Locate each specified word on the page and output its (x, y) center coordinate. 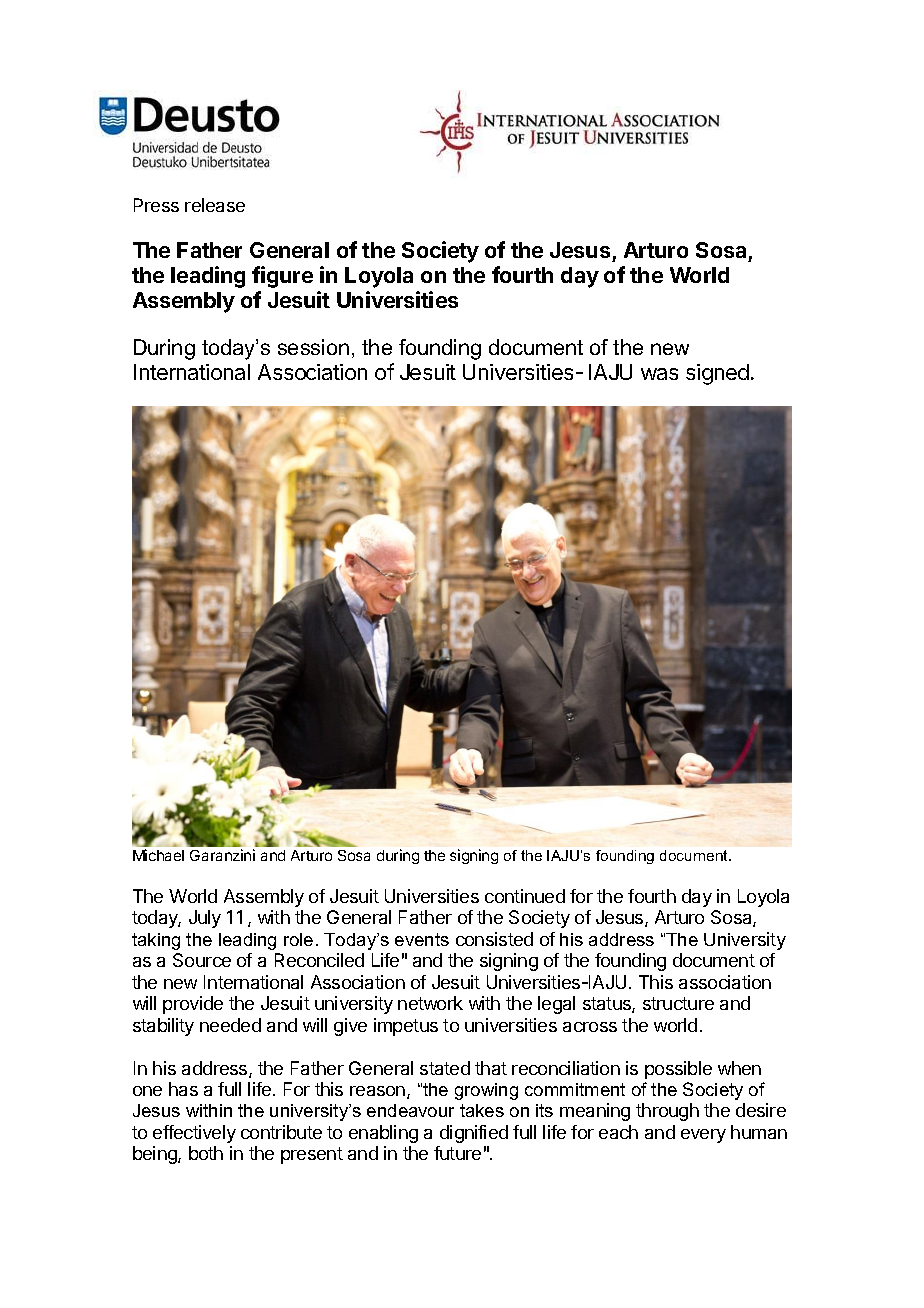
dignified (474, 1134)
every (703, 1136)
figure (282, 277)
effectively (194, 1134)
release (215, 205)
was (659, 374)
